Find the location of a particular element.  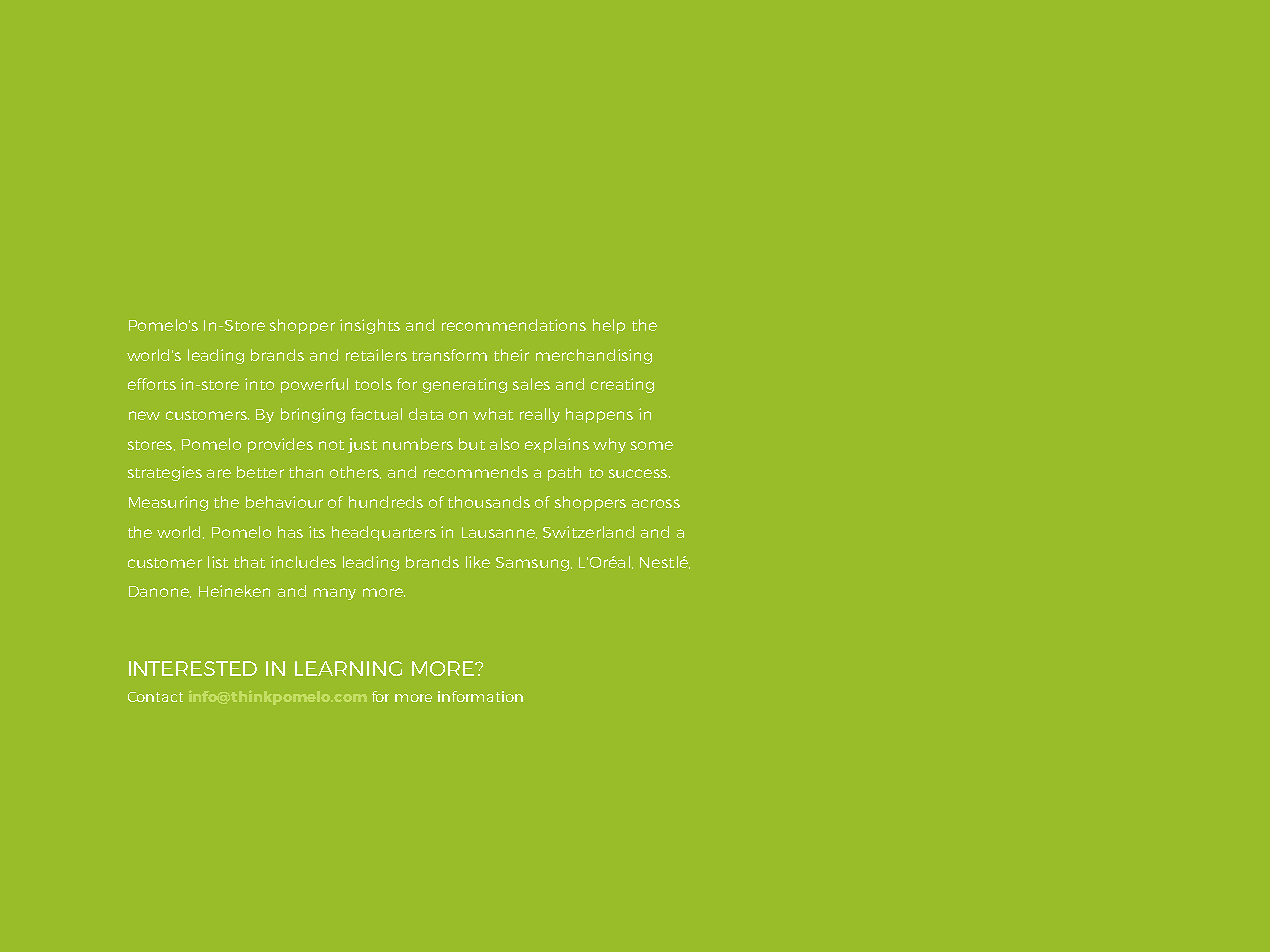

into is located at coordinates (259, 384).
